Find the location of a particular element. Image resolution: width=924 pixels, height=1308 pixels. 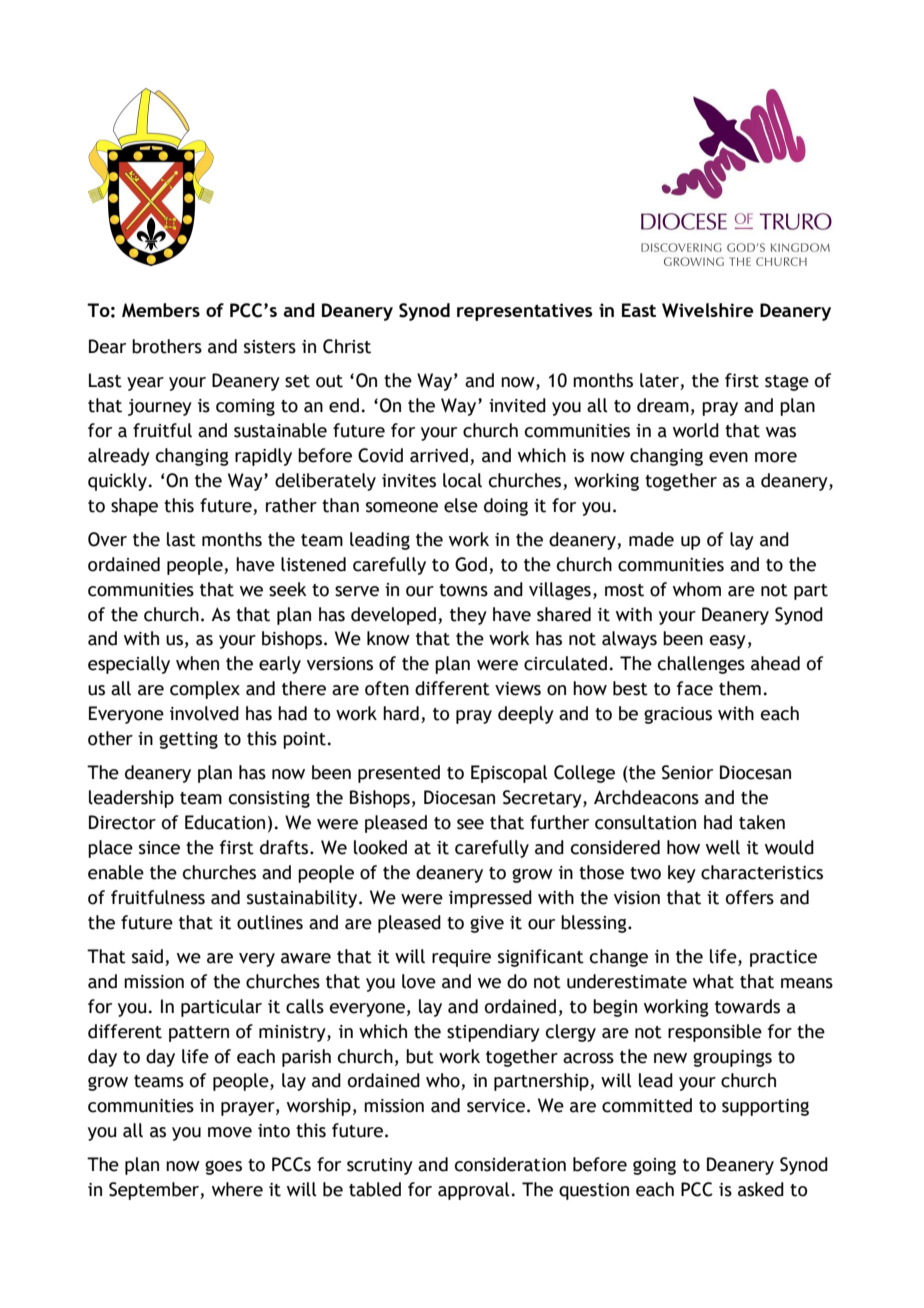

require is located at coordinates (461, 958).
